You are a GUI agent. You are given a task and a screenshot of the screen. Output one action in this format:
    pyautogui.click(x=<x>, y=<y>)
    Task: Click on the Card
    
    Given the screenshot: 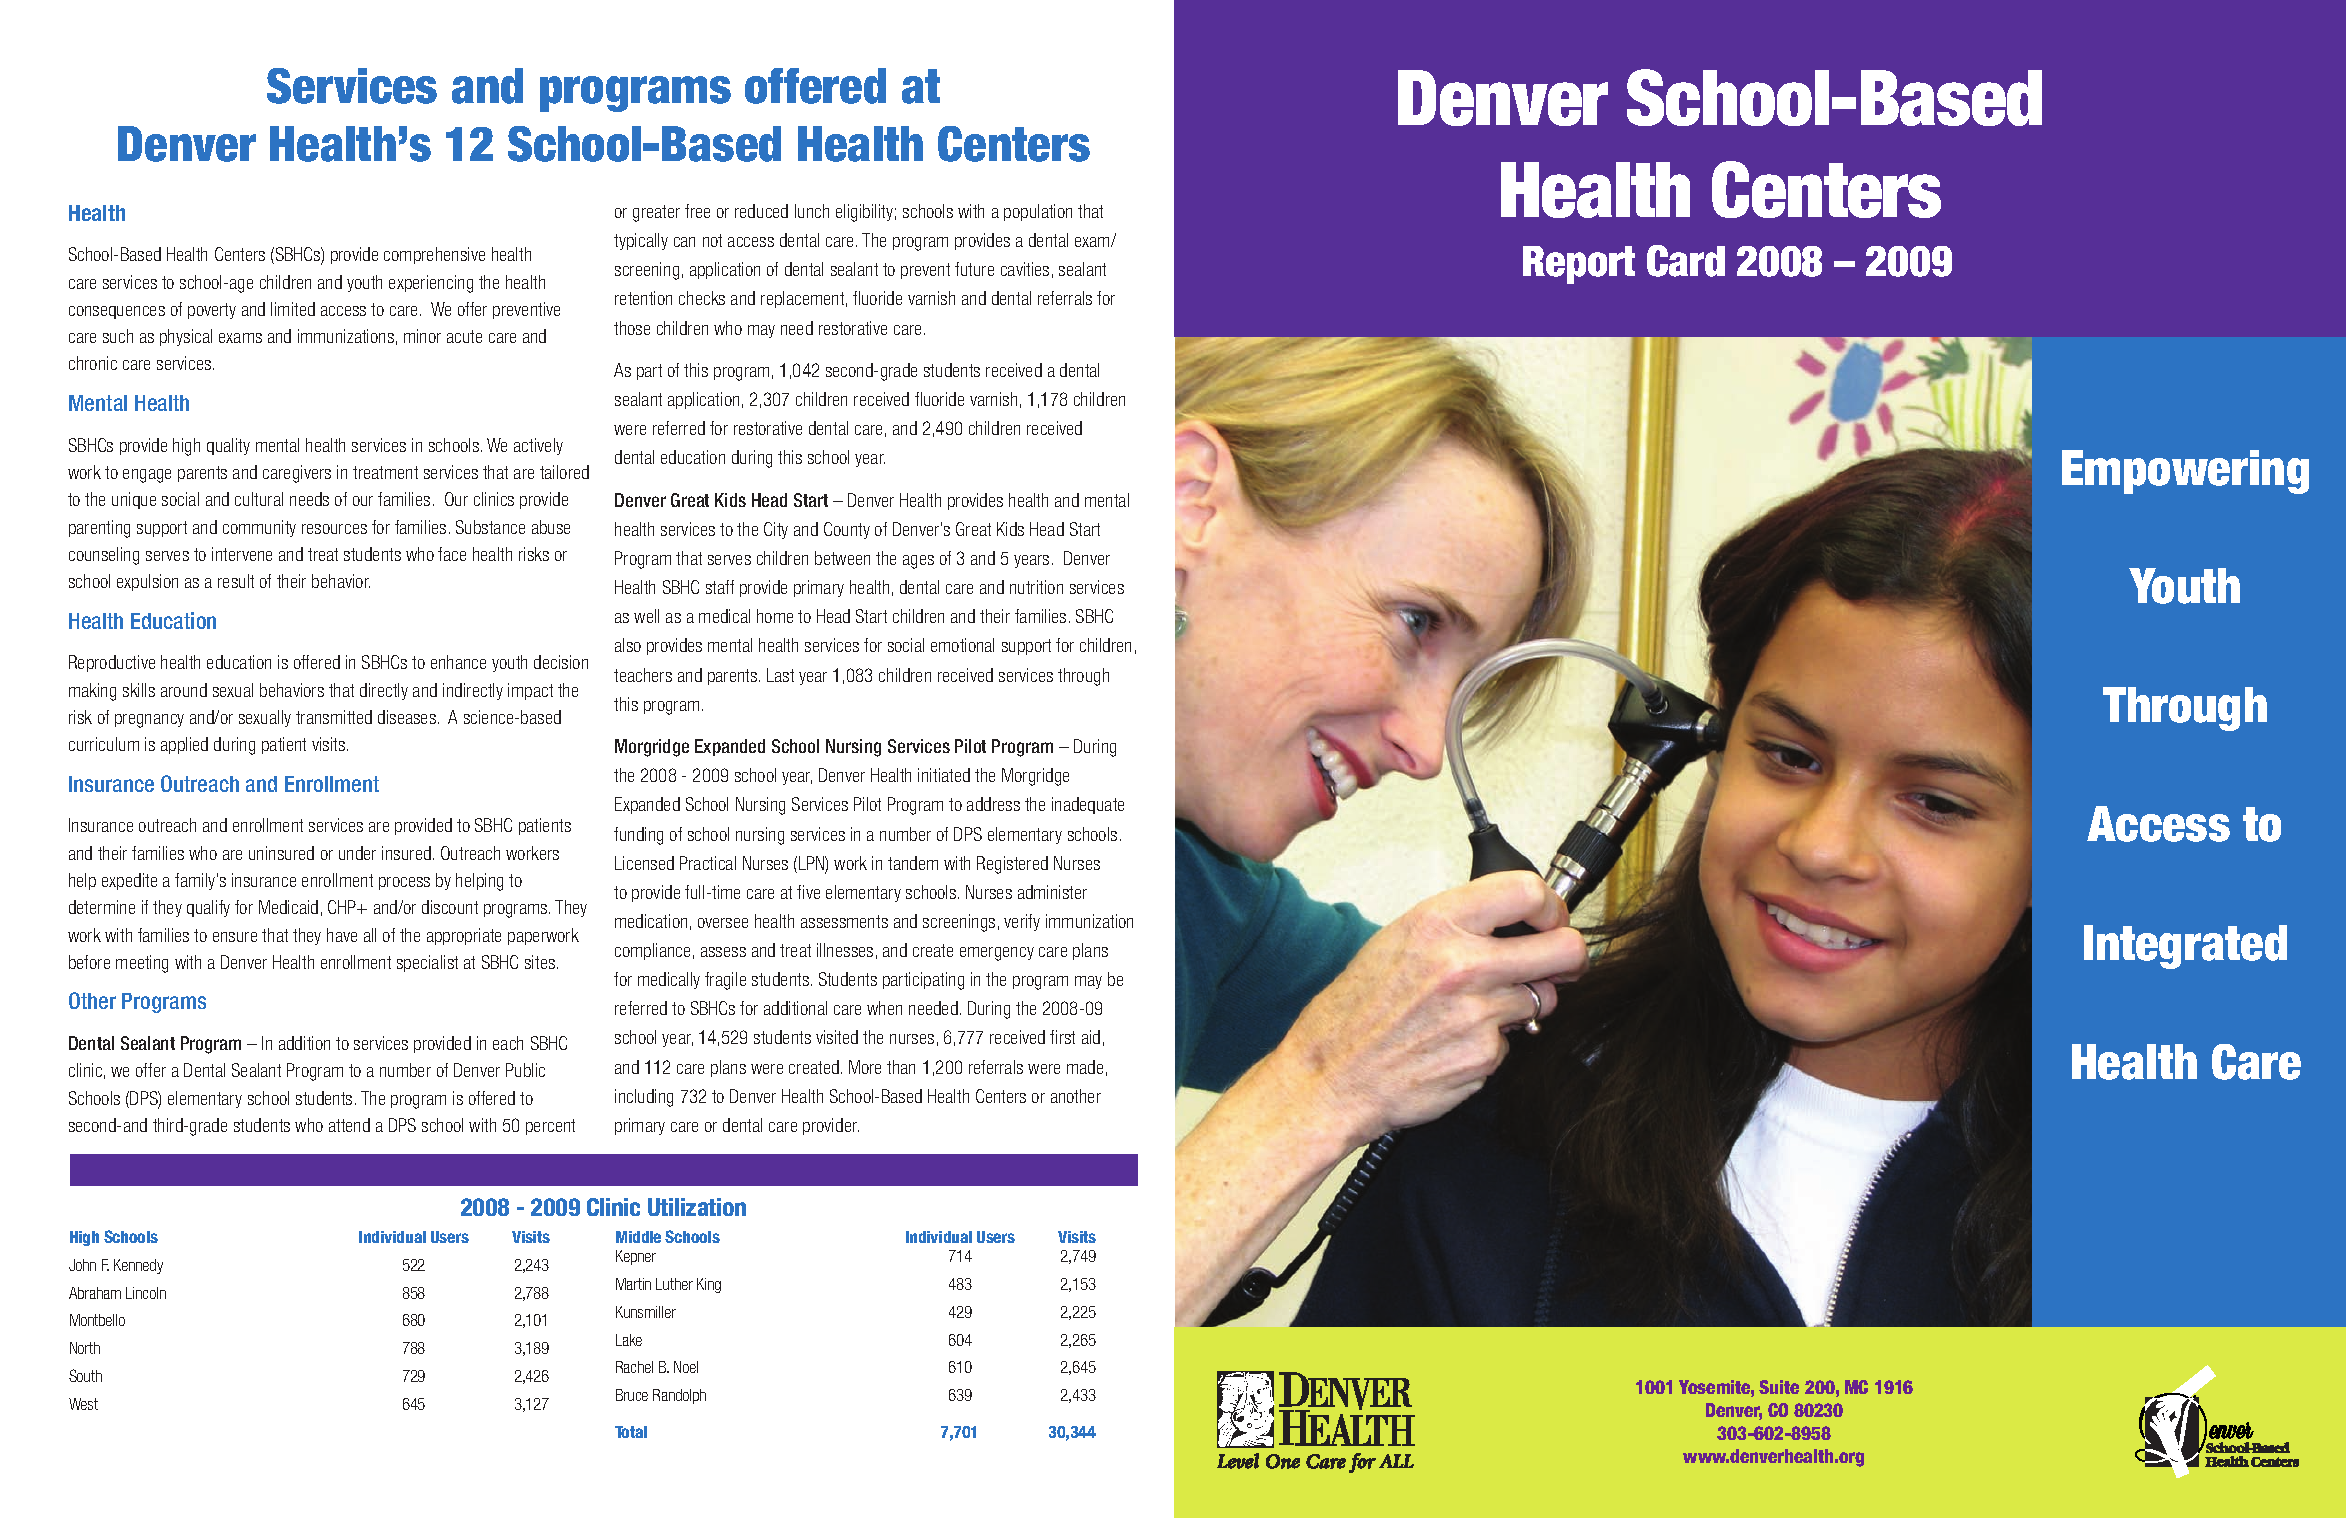 What is the action you would take?
    pyautogui.click(x=1686, y=261)
